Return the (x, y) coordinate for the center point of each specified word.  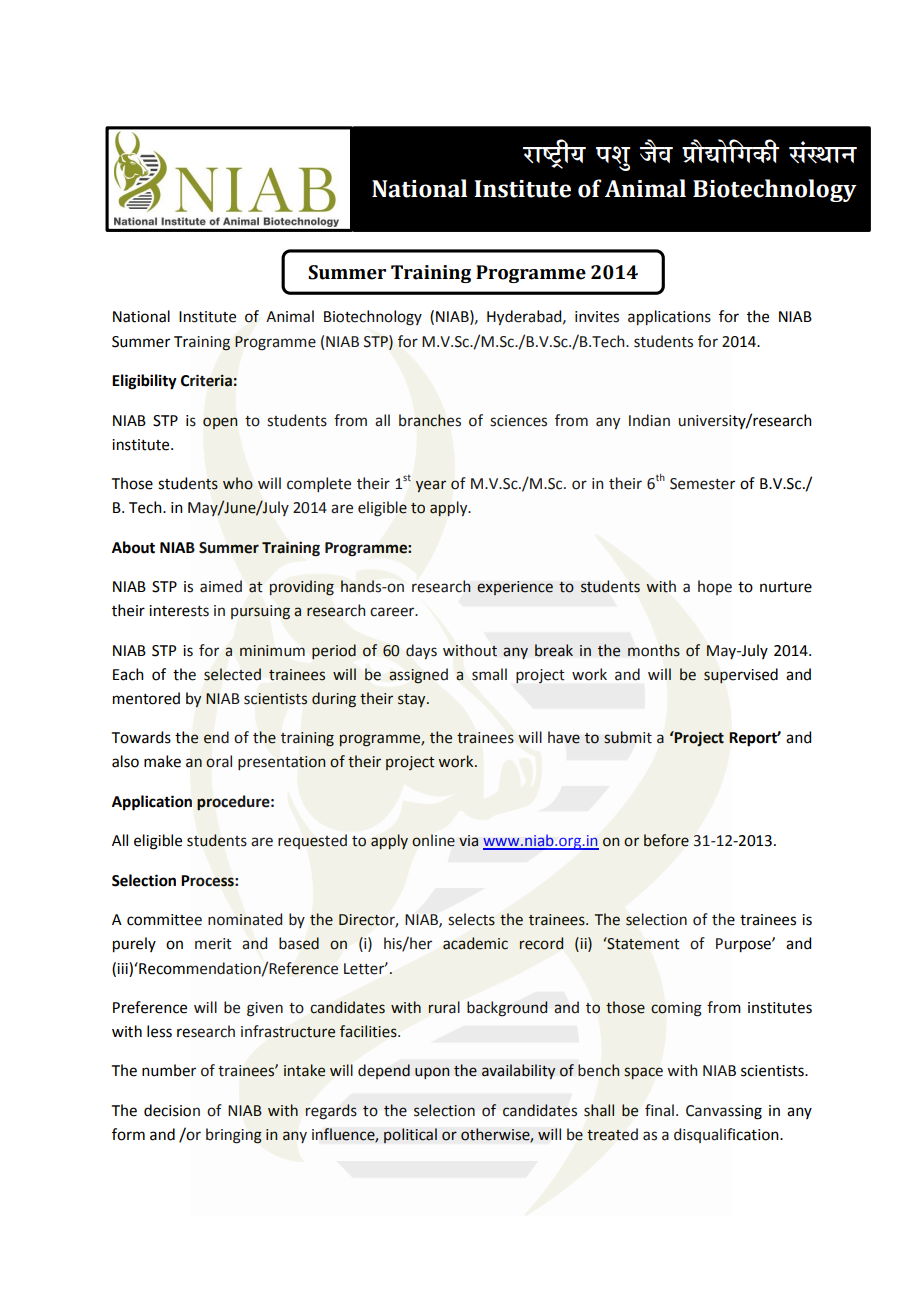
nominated (245, 919)
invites (597, 317)
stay (413, 700)
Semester (702, 484)
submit (628, 737)
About (133, 547)
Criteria (206, 380)
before (666, 840)
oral (219, 761)
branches (430, 420)
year (431, 486)
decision (172, 1110)
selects (471, 919)
